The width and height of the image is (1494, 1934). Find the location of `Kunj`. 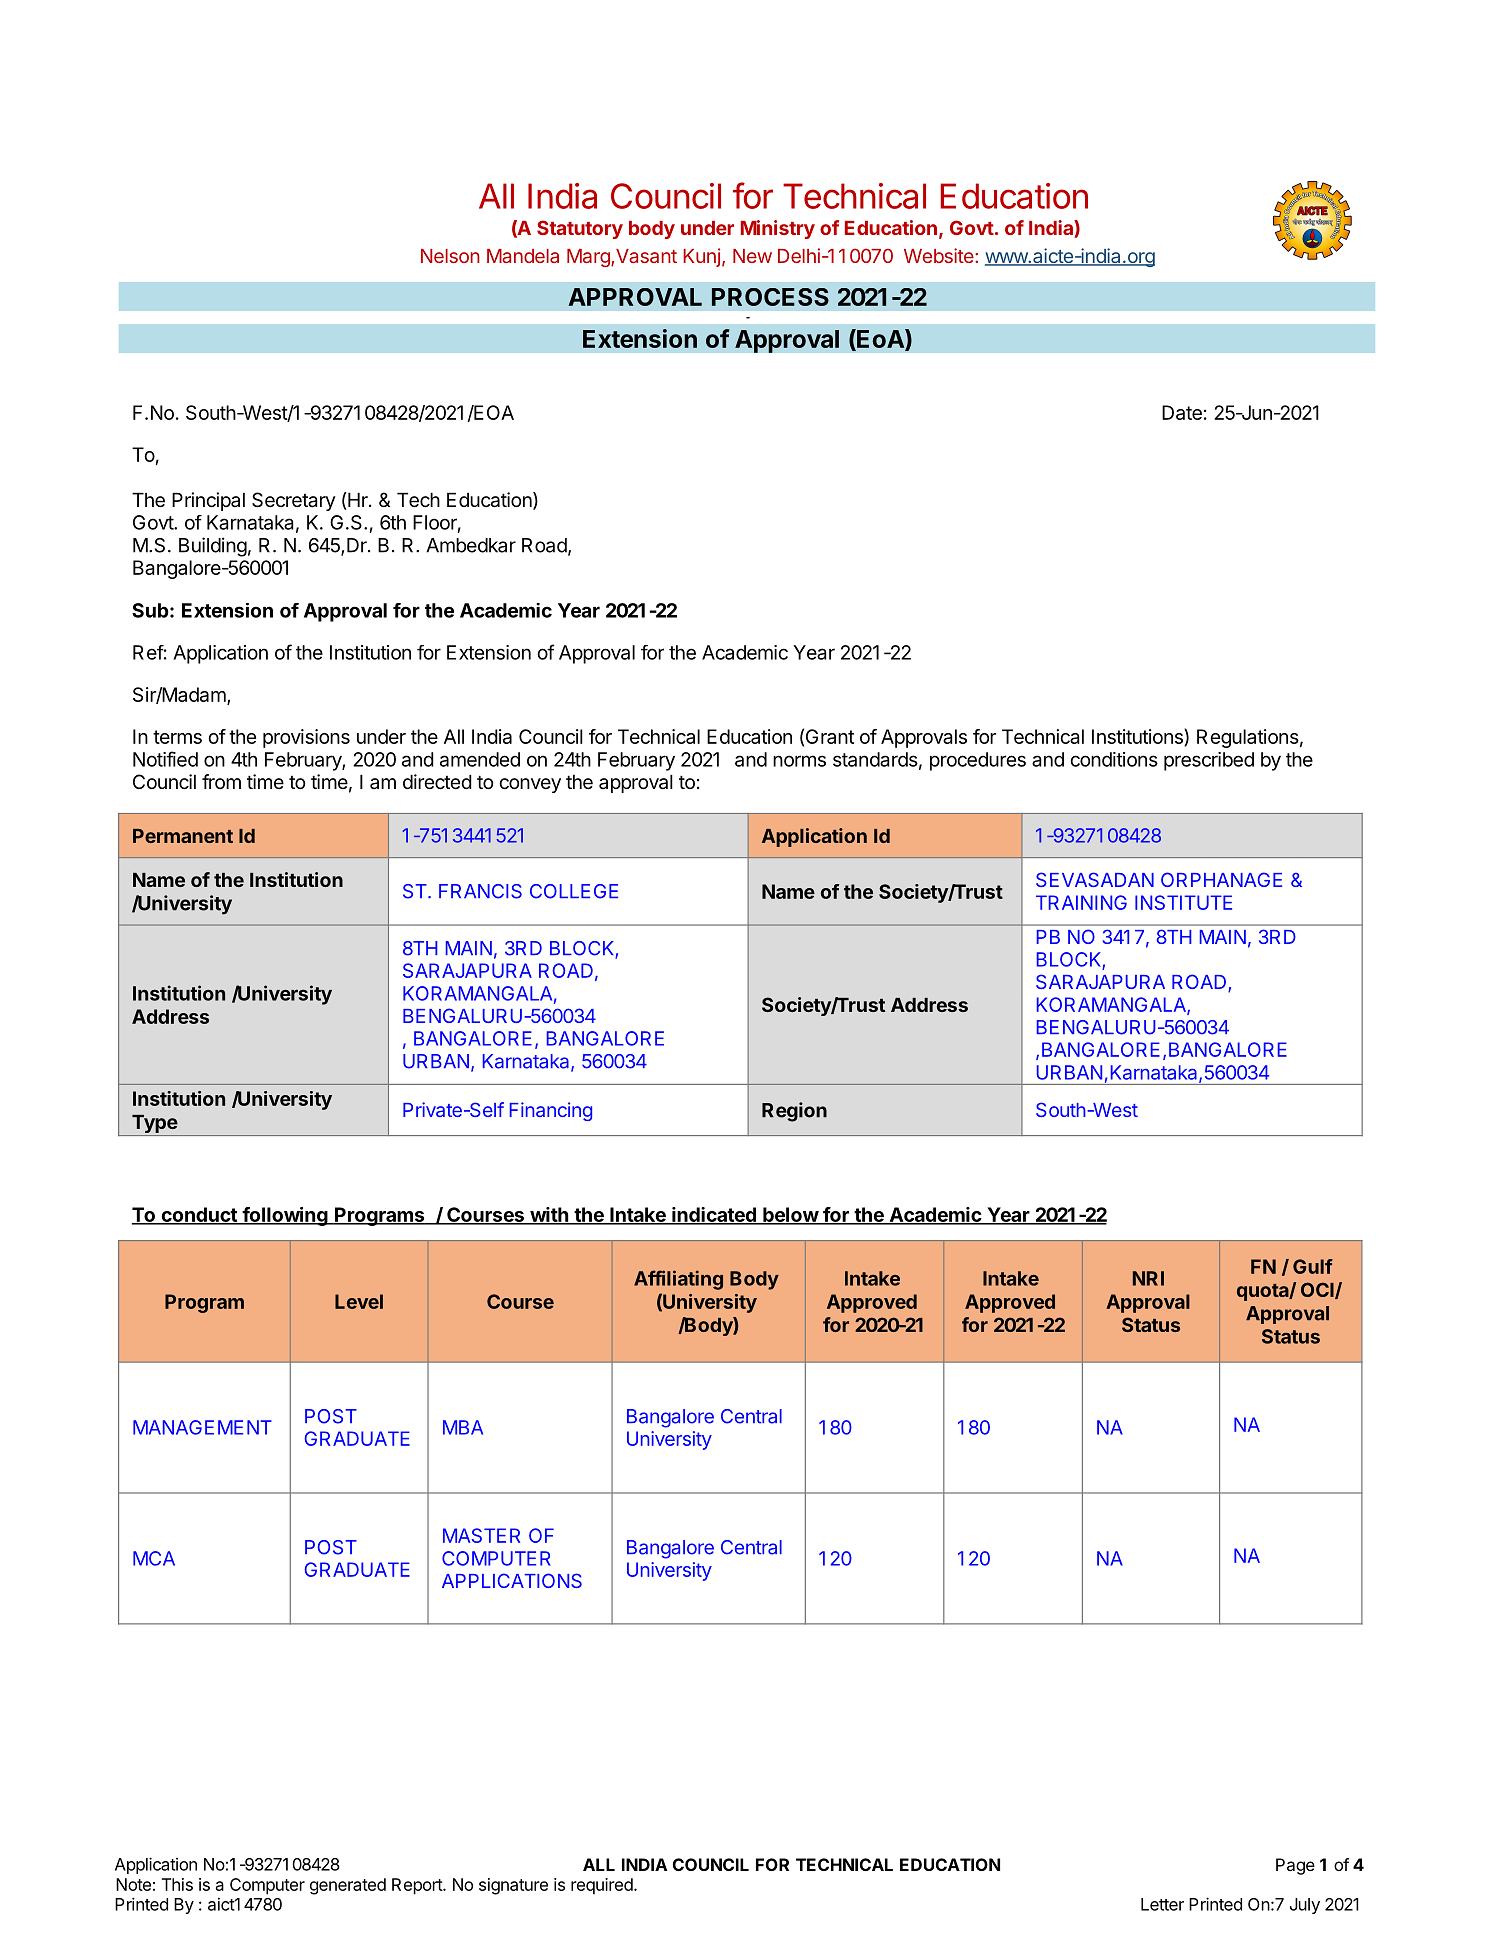

Kunj is located at coordinates (701, 257).
